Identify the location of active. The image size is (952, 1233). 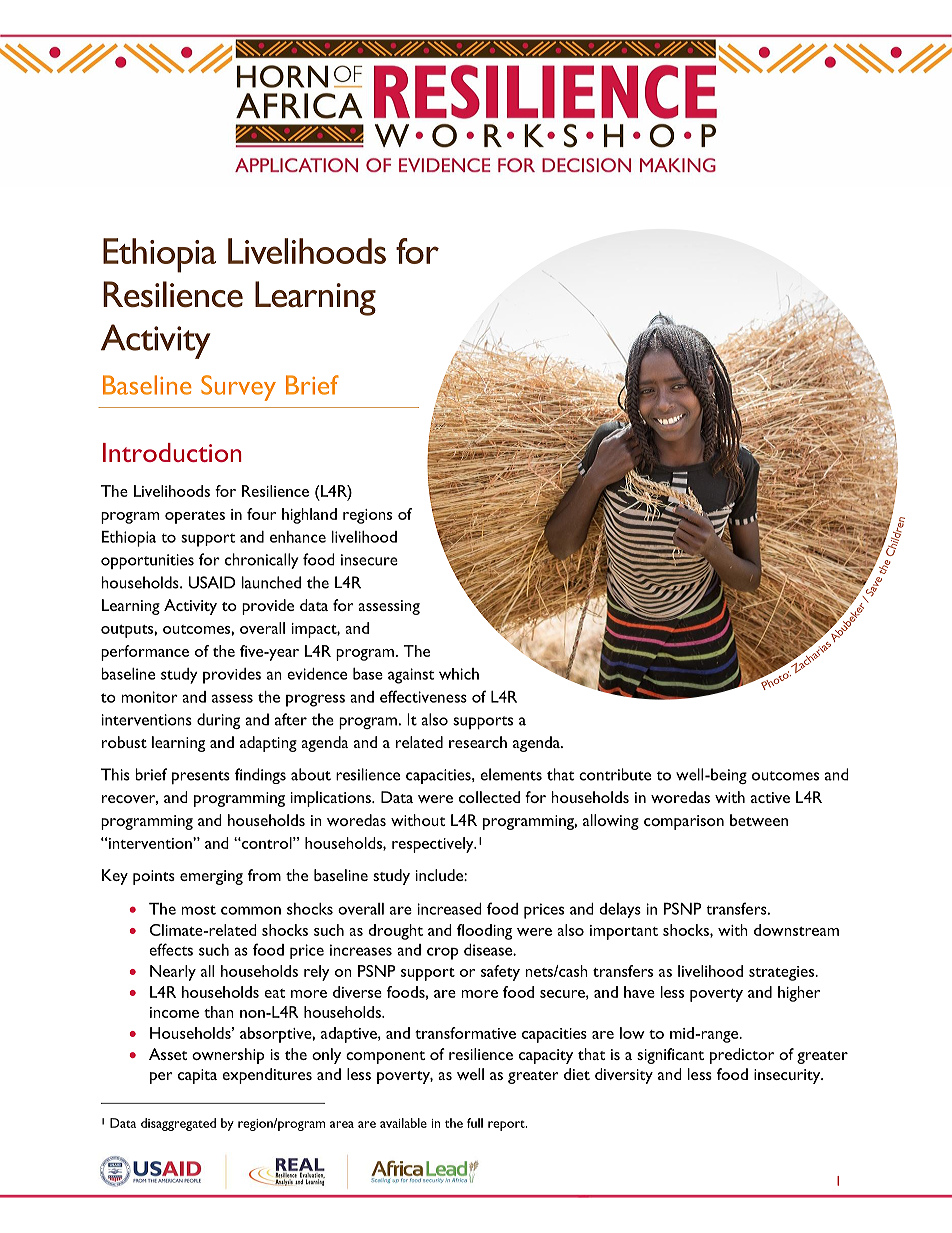
(770, 797).
